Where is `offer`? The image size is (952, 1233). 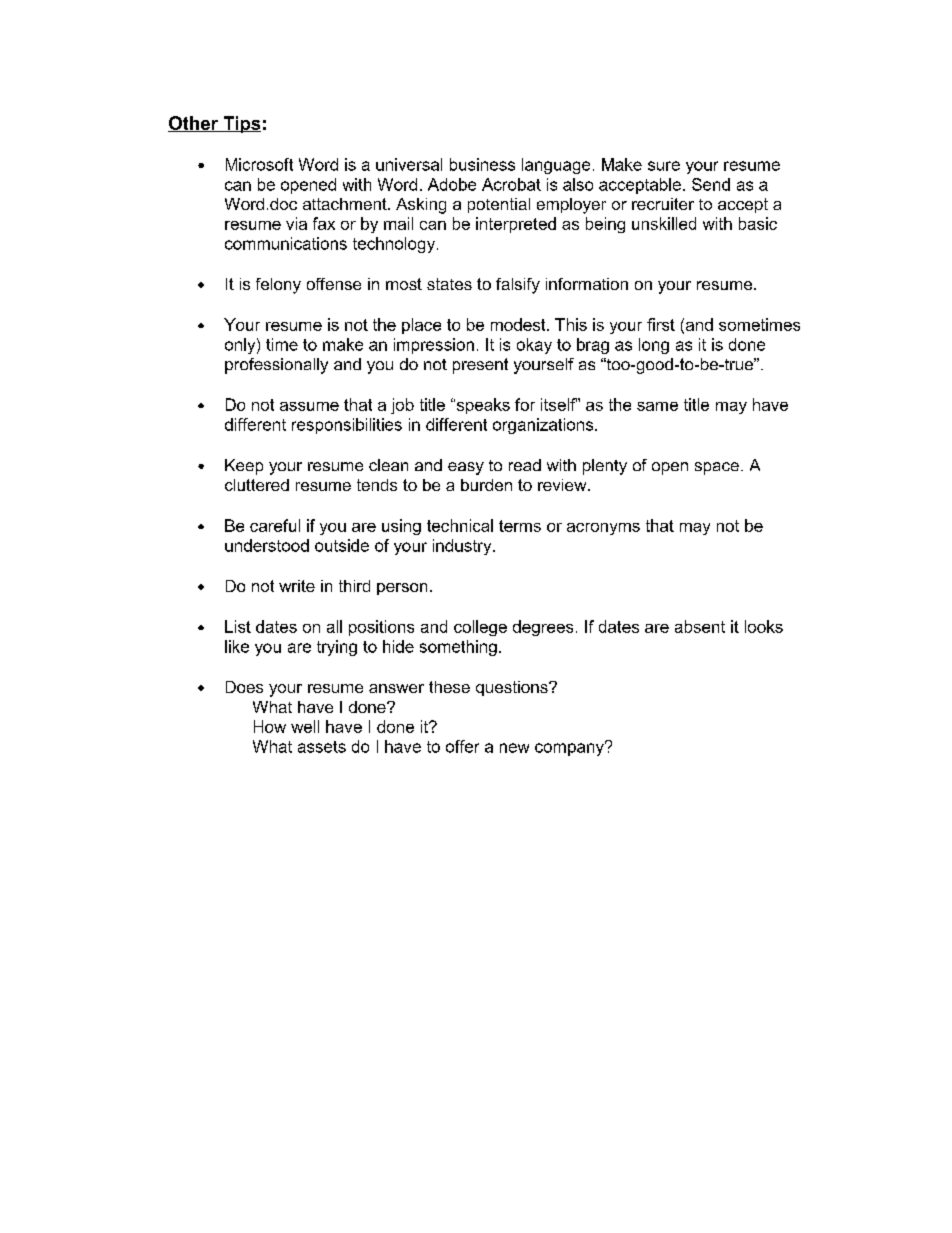
offer is located at coordinates (462, 746).
